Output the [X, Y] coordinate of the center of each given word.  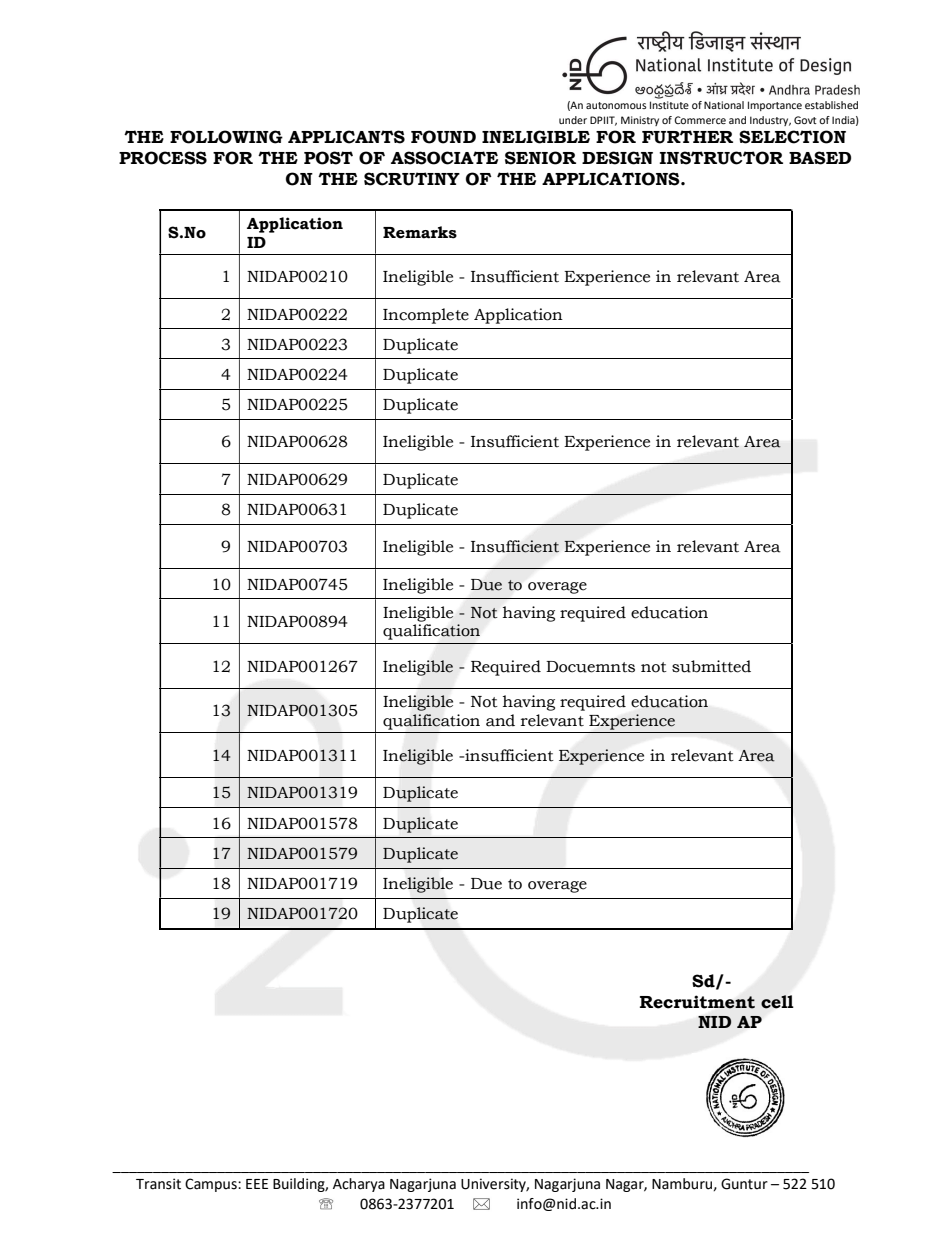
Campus [212, 1185]
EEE [257, 1184]
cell [777, 1002]
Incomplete [426, 316]
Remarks [420, 232]
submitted [711, 666]
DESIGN [617, 158]
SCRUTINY [412, 179]
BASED [820, 158]
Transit [158, 1184]
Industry [770, 121]
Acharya [359, 1185]
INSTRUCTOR [721, 158]
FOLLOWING [226, 137]
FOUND [443, 137]
